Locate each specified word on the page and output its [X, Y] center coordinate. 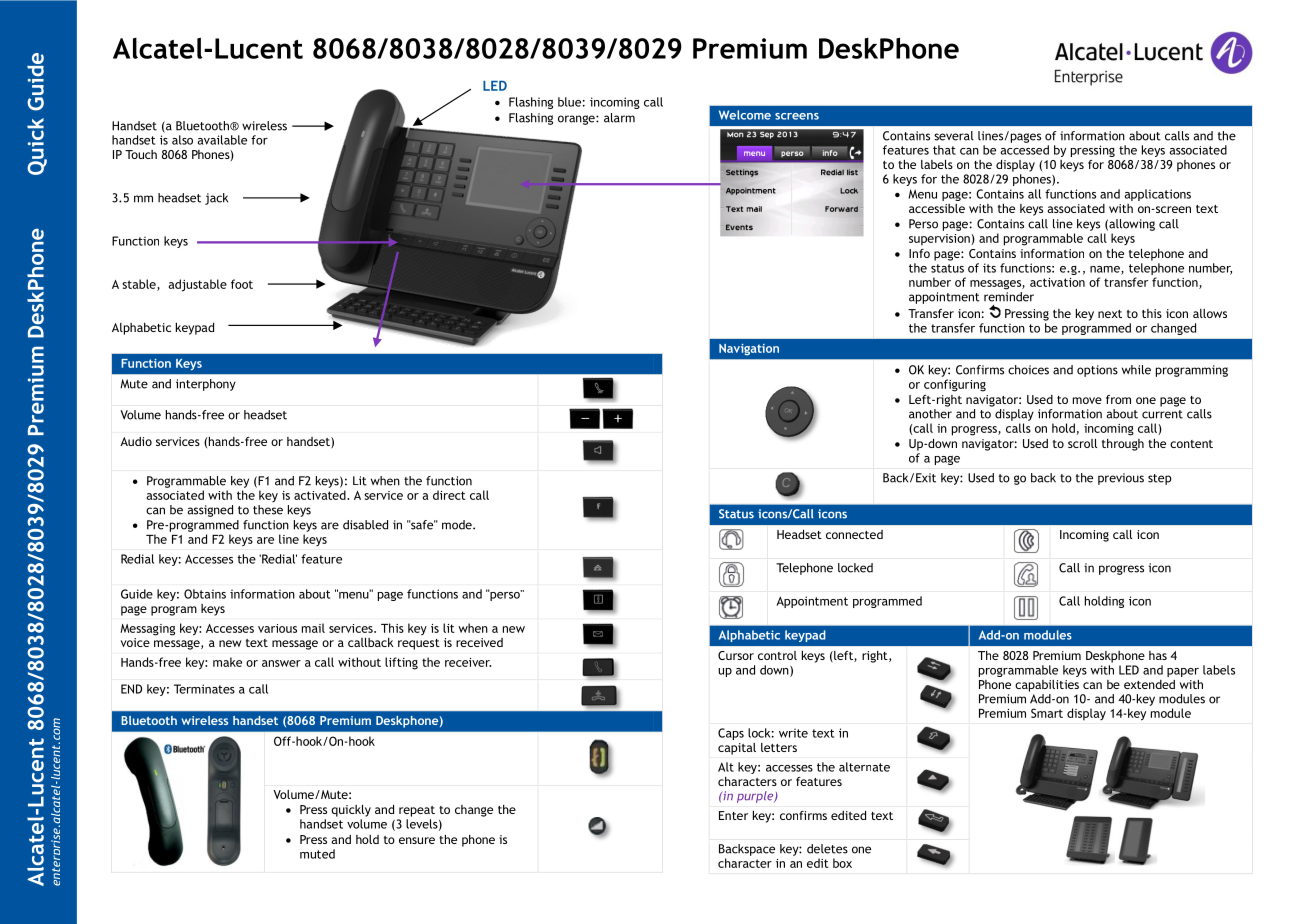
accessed [1024, 150]
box [842, 863]
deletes [827, 849]
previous [1121, 479]
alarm [619, 118]
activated [321, 495]
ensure [417, 840]
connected [854, 534]
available [222, 140]
